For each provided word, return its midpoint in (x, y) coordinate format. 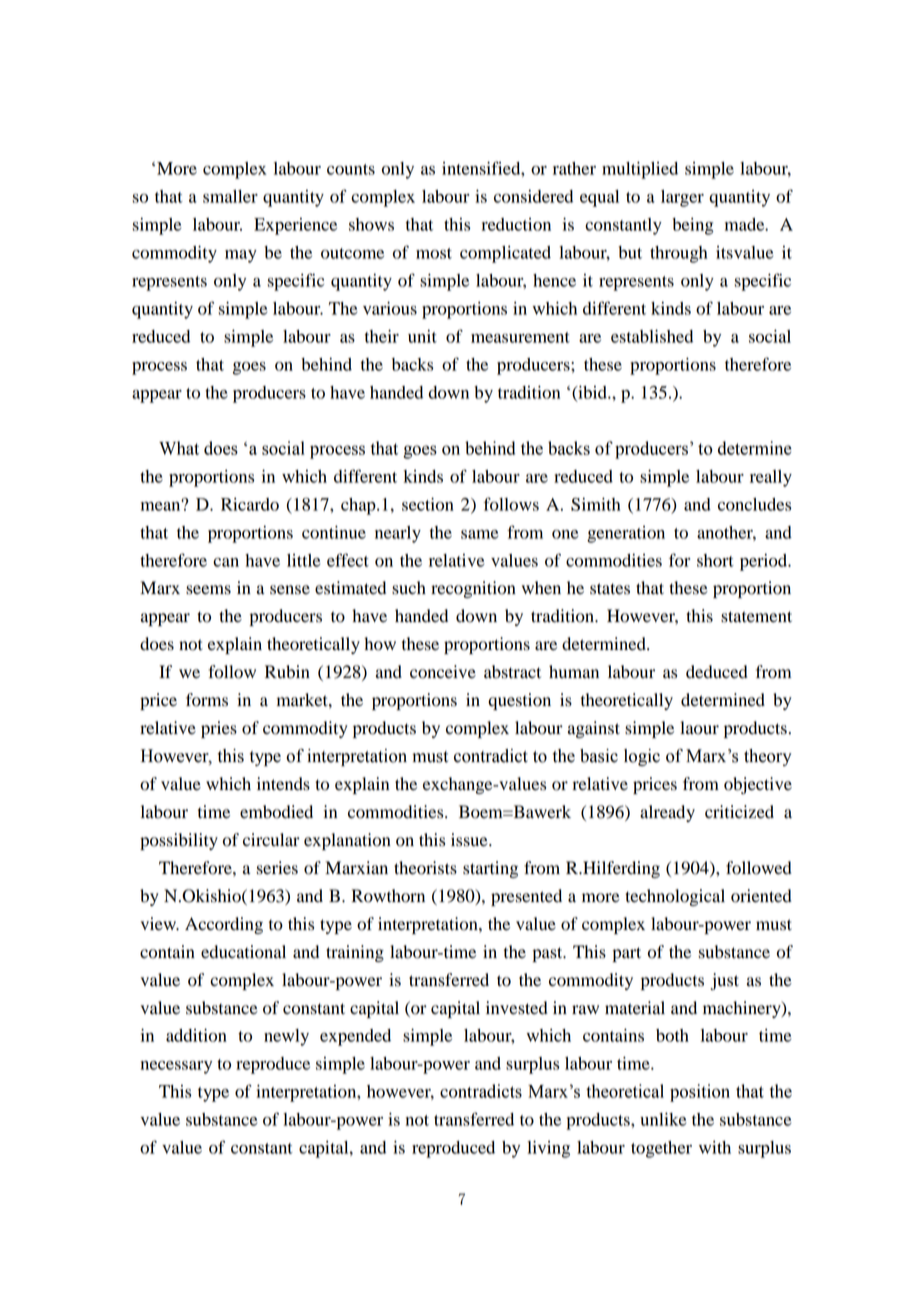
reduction (516, 224)
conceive (443, 672)
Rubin (287, 672)
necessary (176, 1067)
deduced (717, 672)
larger (682, 198)
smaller (230, 196)
